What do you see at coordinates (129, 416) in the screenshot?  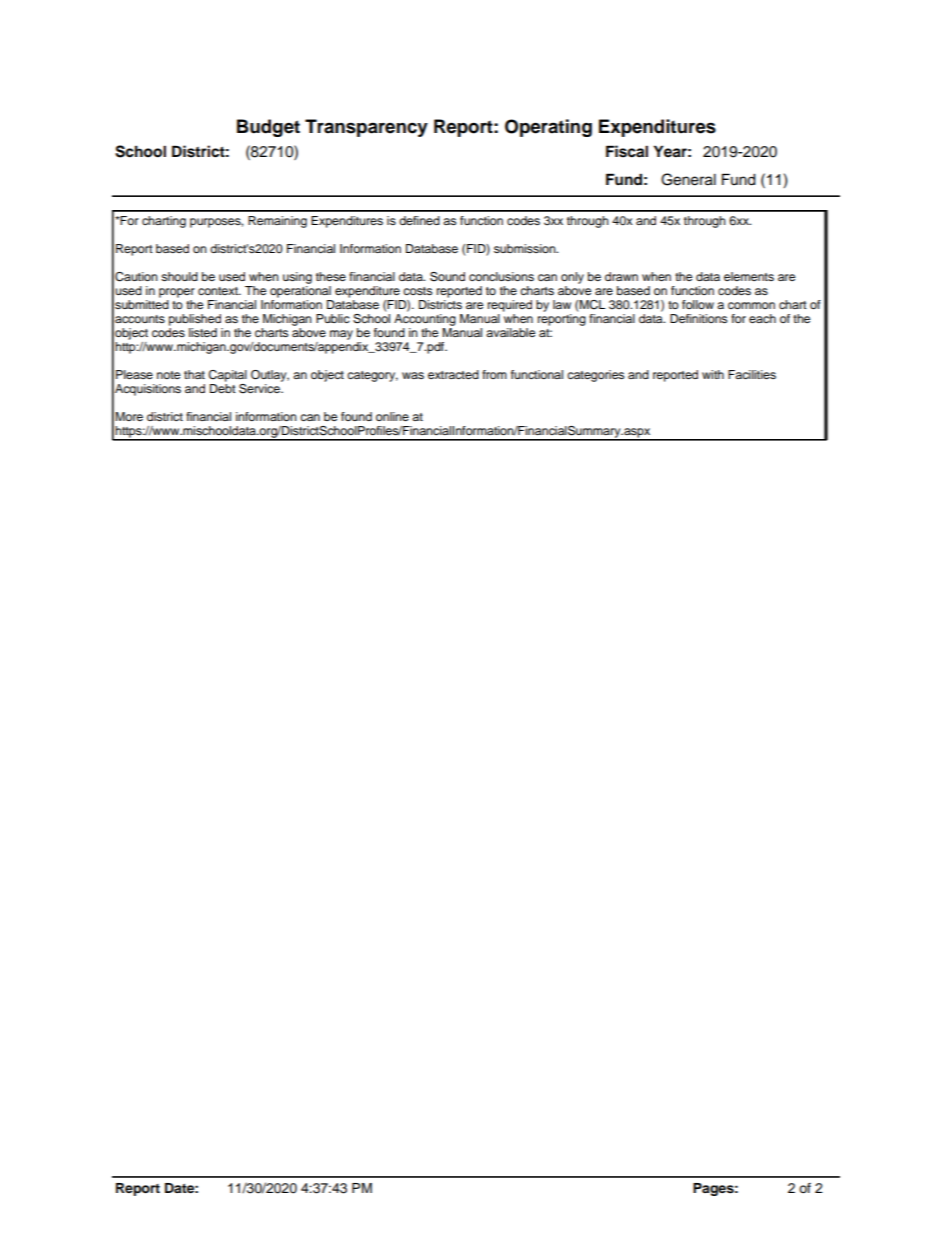 I see `More` at bounding box center [129, 416].
